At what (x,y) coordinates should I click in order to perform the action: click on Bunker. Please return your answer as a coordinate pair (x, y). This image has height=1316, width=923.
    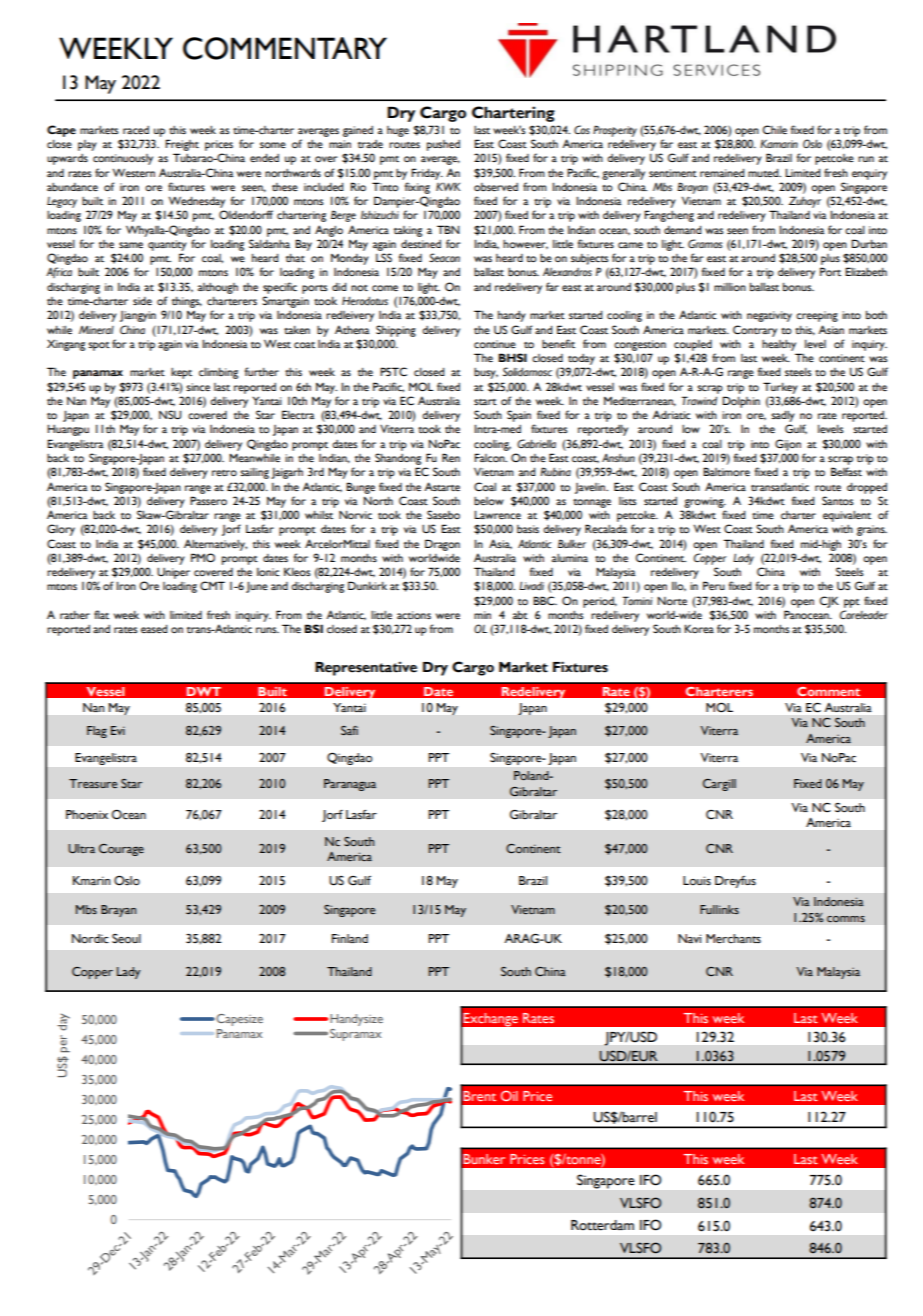
    Looking at the image, I should click on (484, 1159).
